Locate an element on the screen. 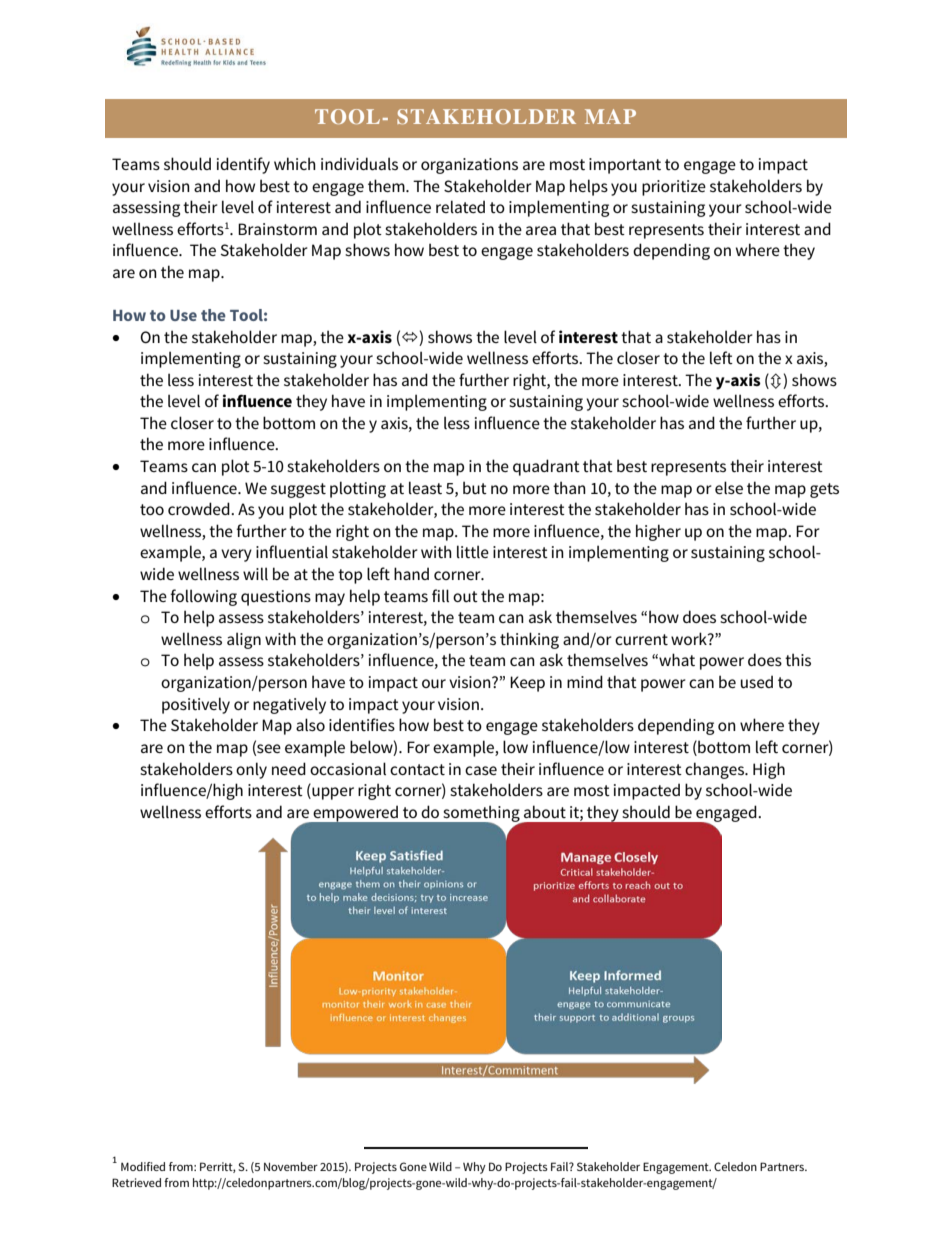 The width and height of the screenshot is (952, 1233). identify is located at coordinates (243, 165).
